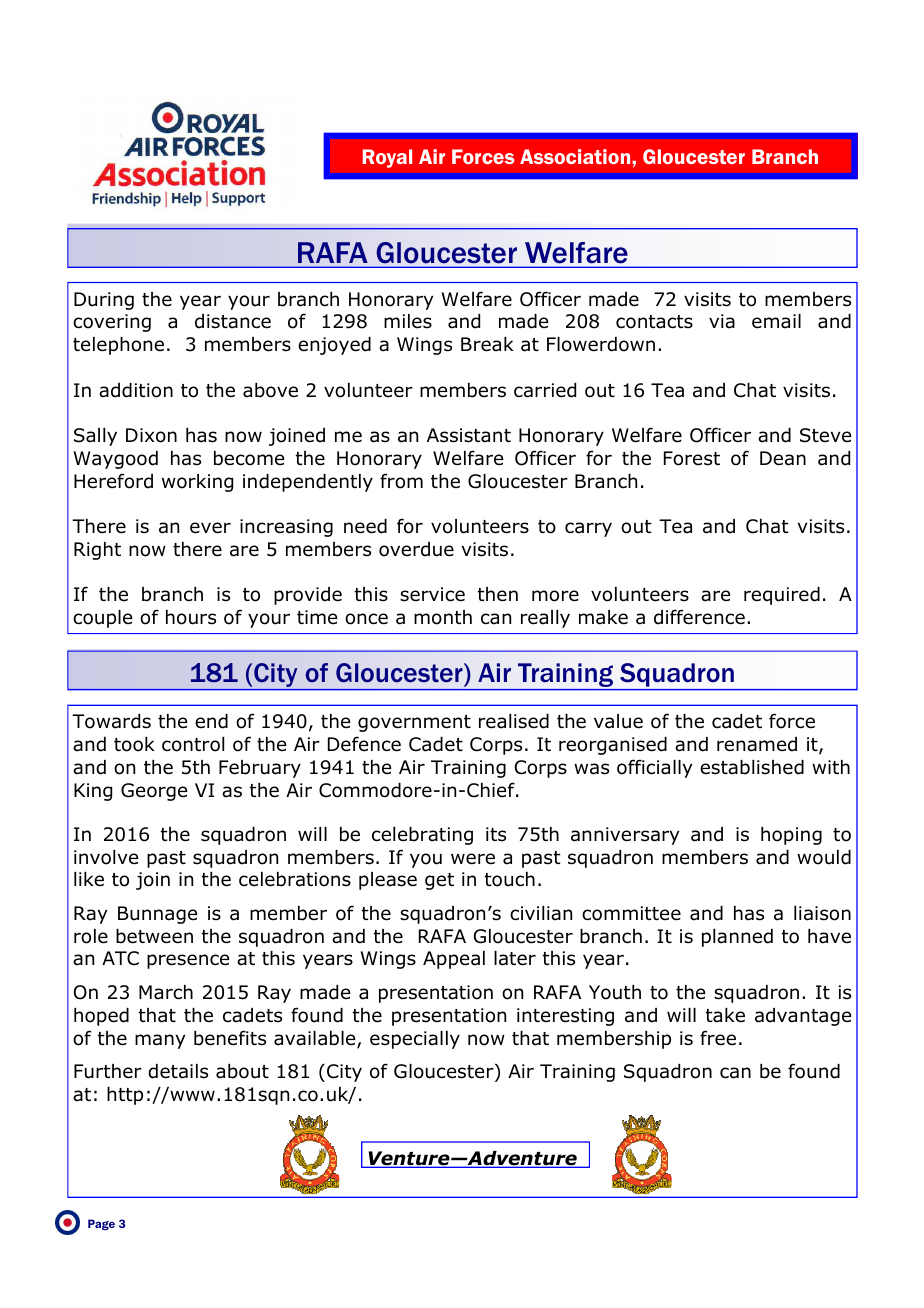  I want to click on control, so click(193, 744).
